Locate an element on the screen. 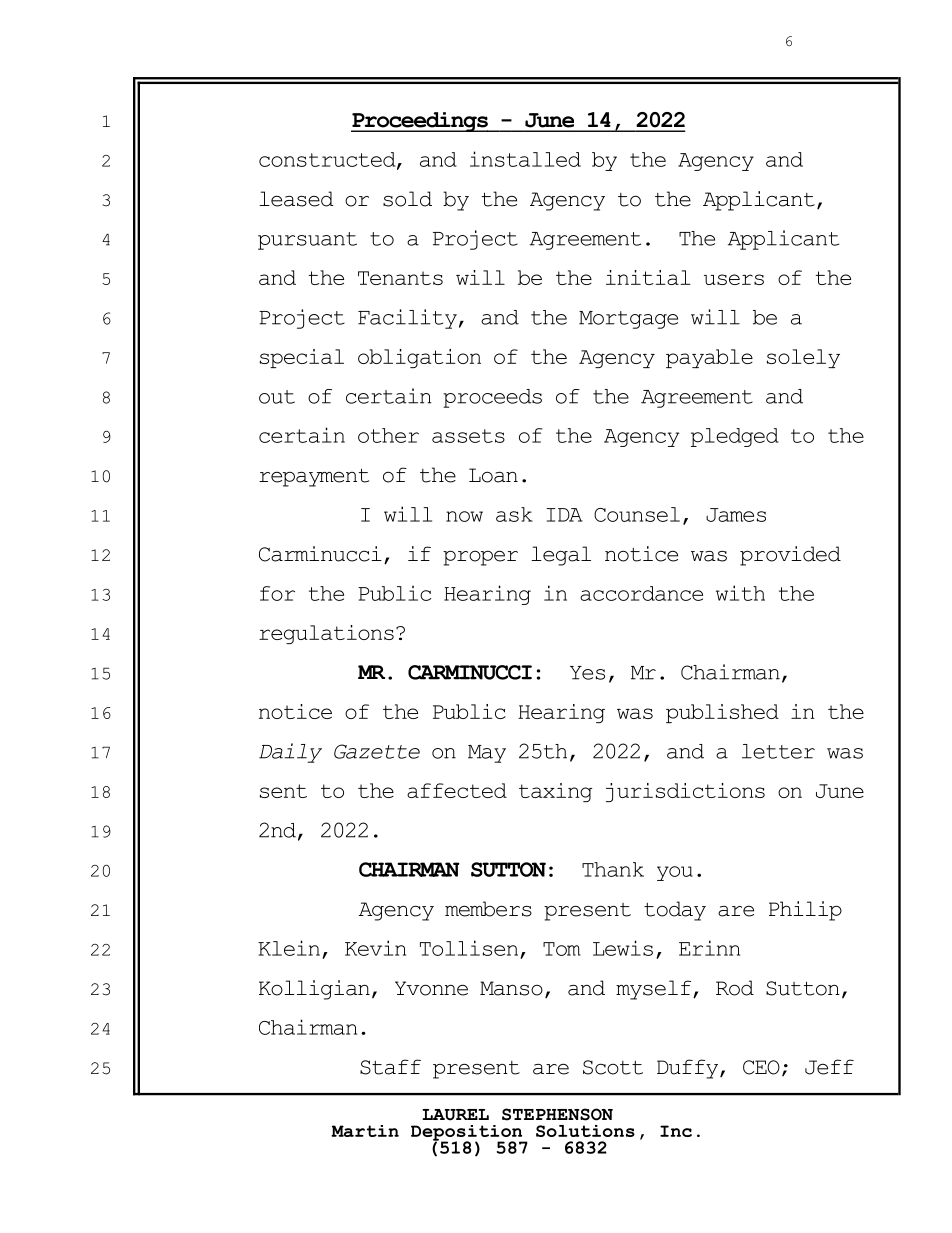 The width and height of the screenshot is (952, 1233). with is located at coordinates (740, 593).
